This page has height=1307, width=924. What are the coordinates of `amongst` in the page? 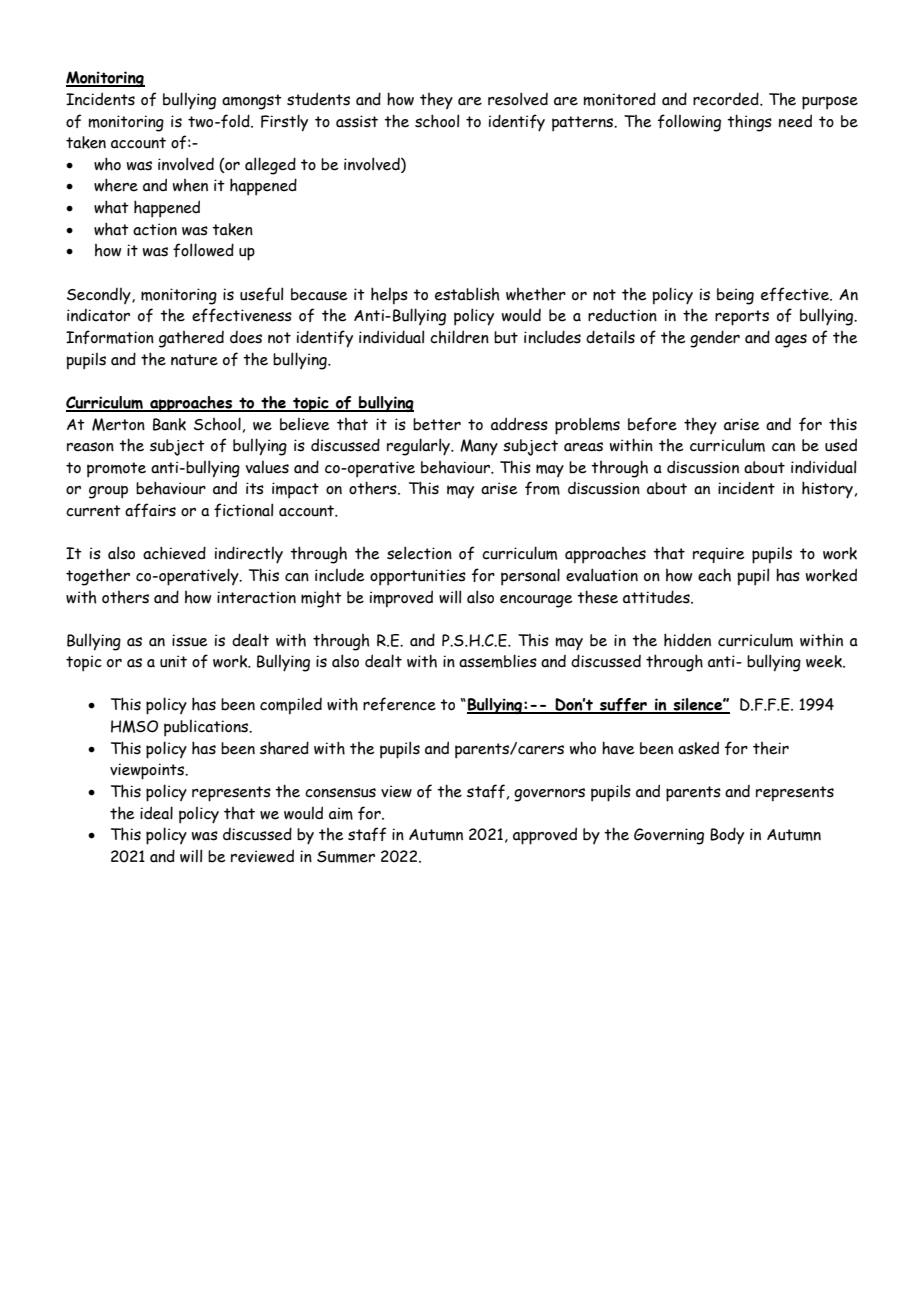 It's located at (252, 102).
